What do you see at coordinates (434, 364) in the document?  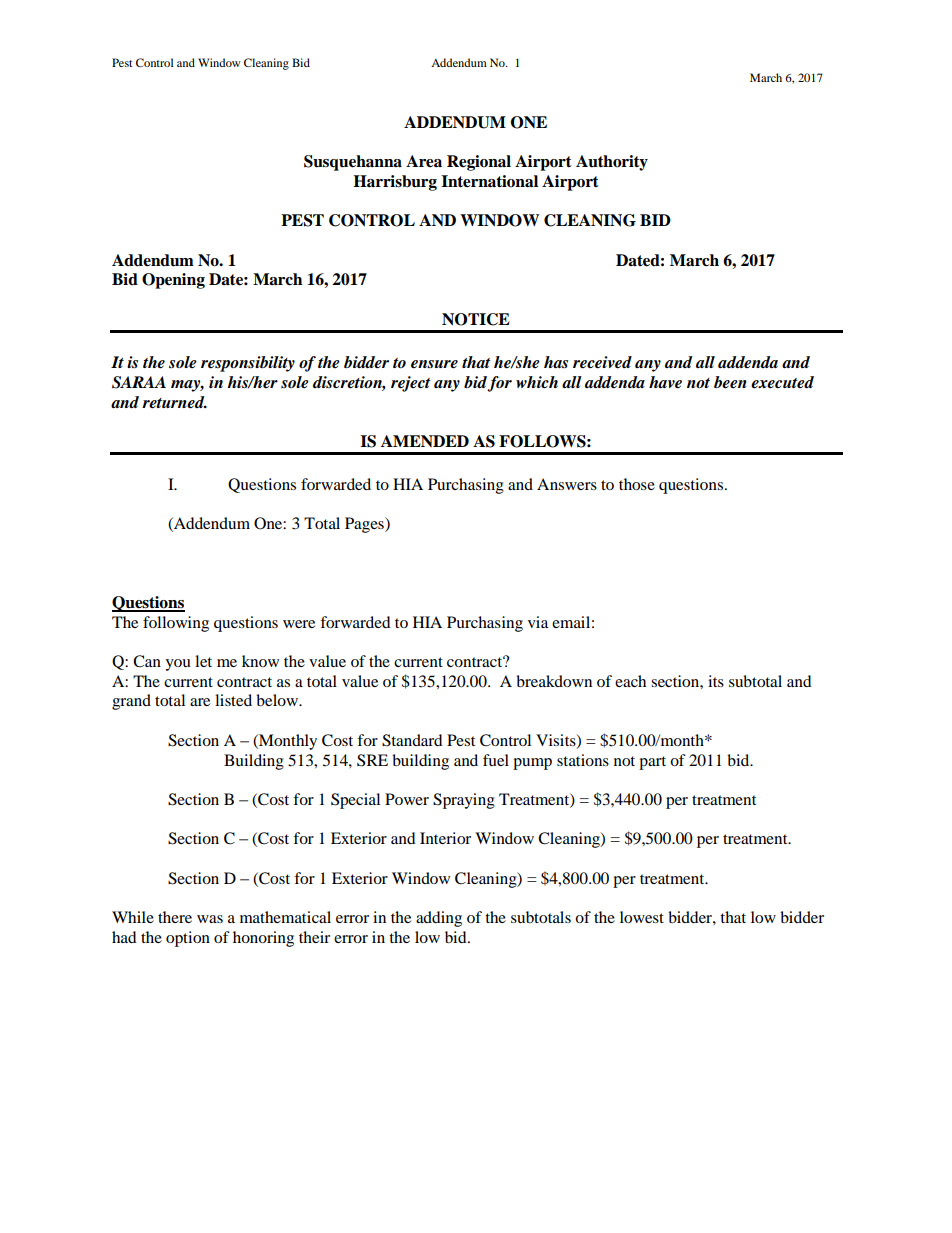 I see `ensure` at bounding box center [434, 364].
